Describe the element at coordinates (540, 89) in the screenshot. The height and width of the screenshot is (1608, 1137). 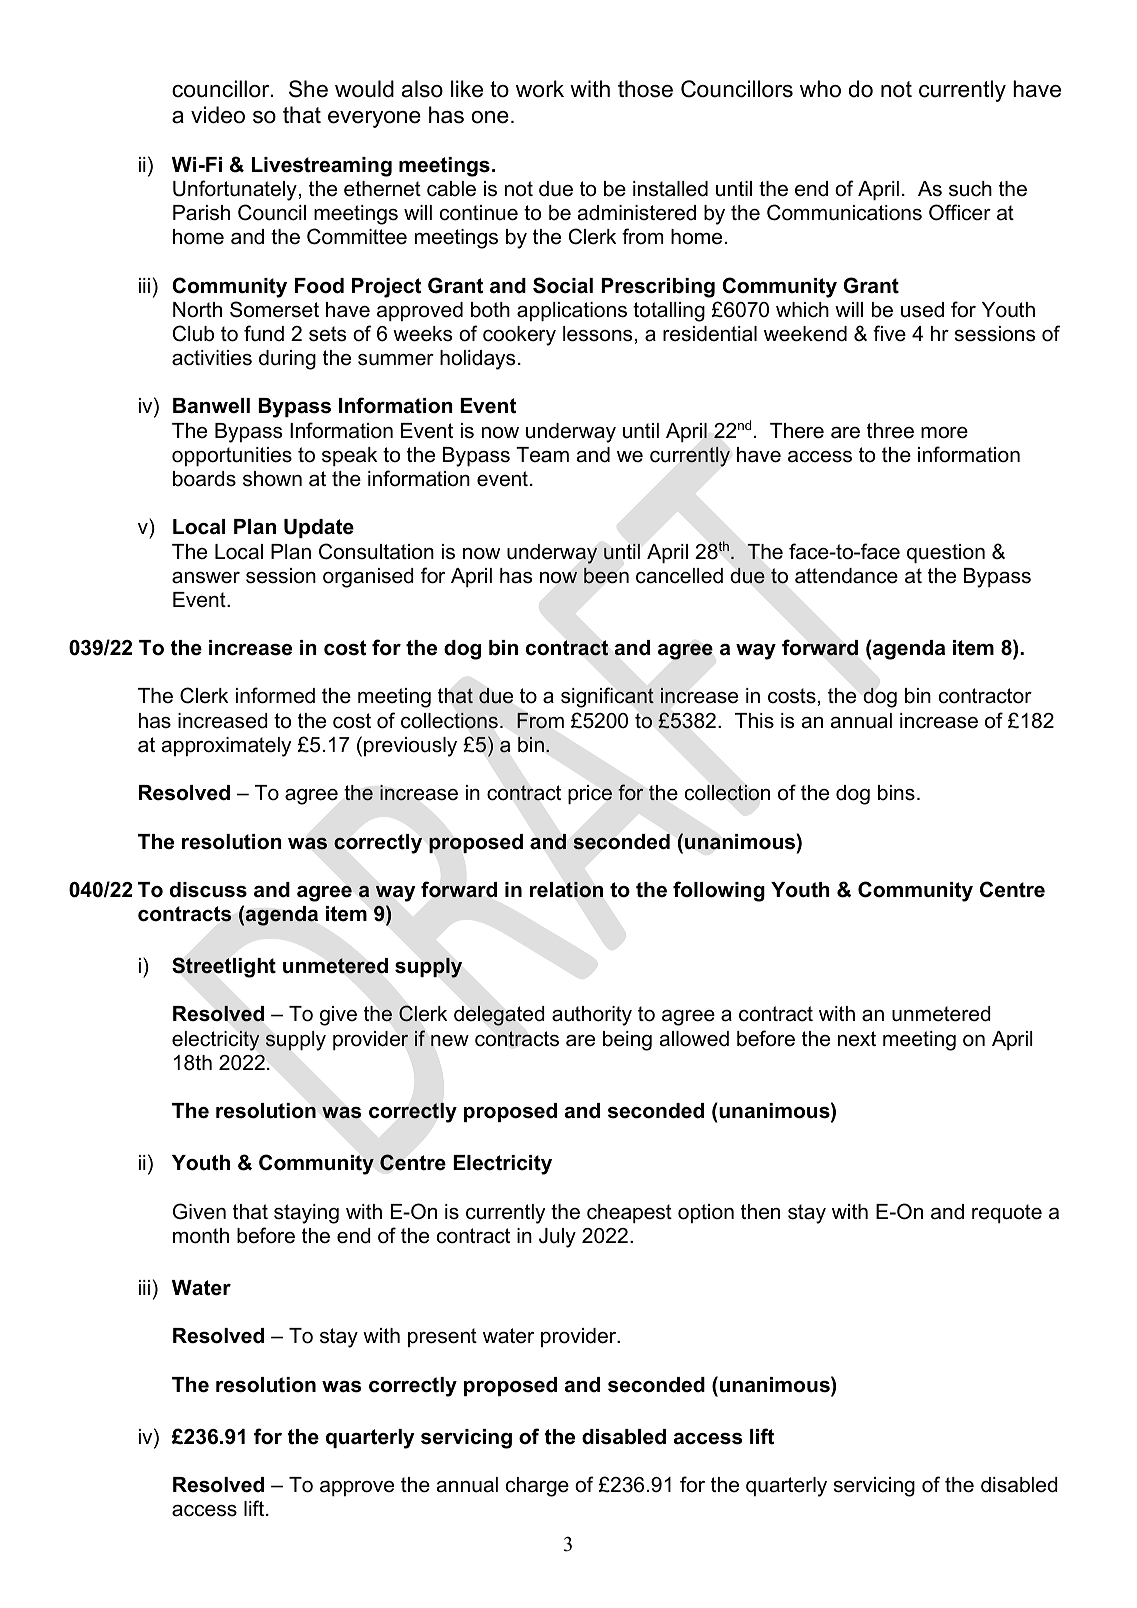
I see `work` at that location.
